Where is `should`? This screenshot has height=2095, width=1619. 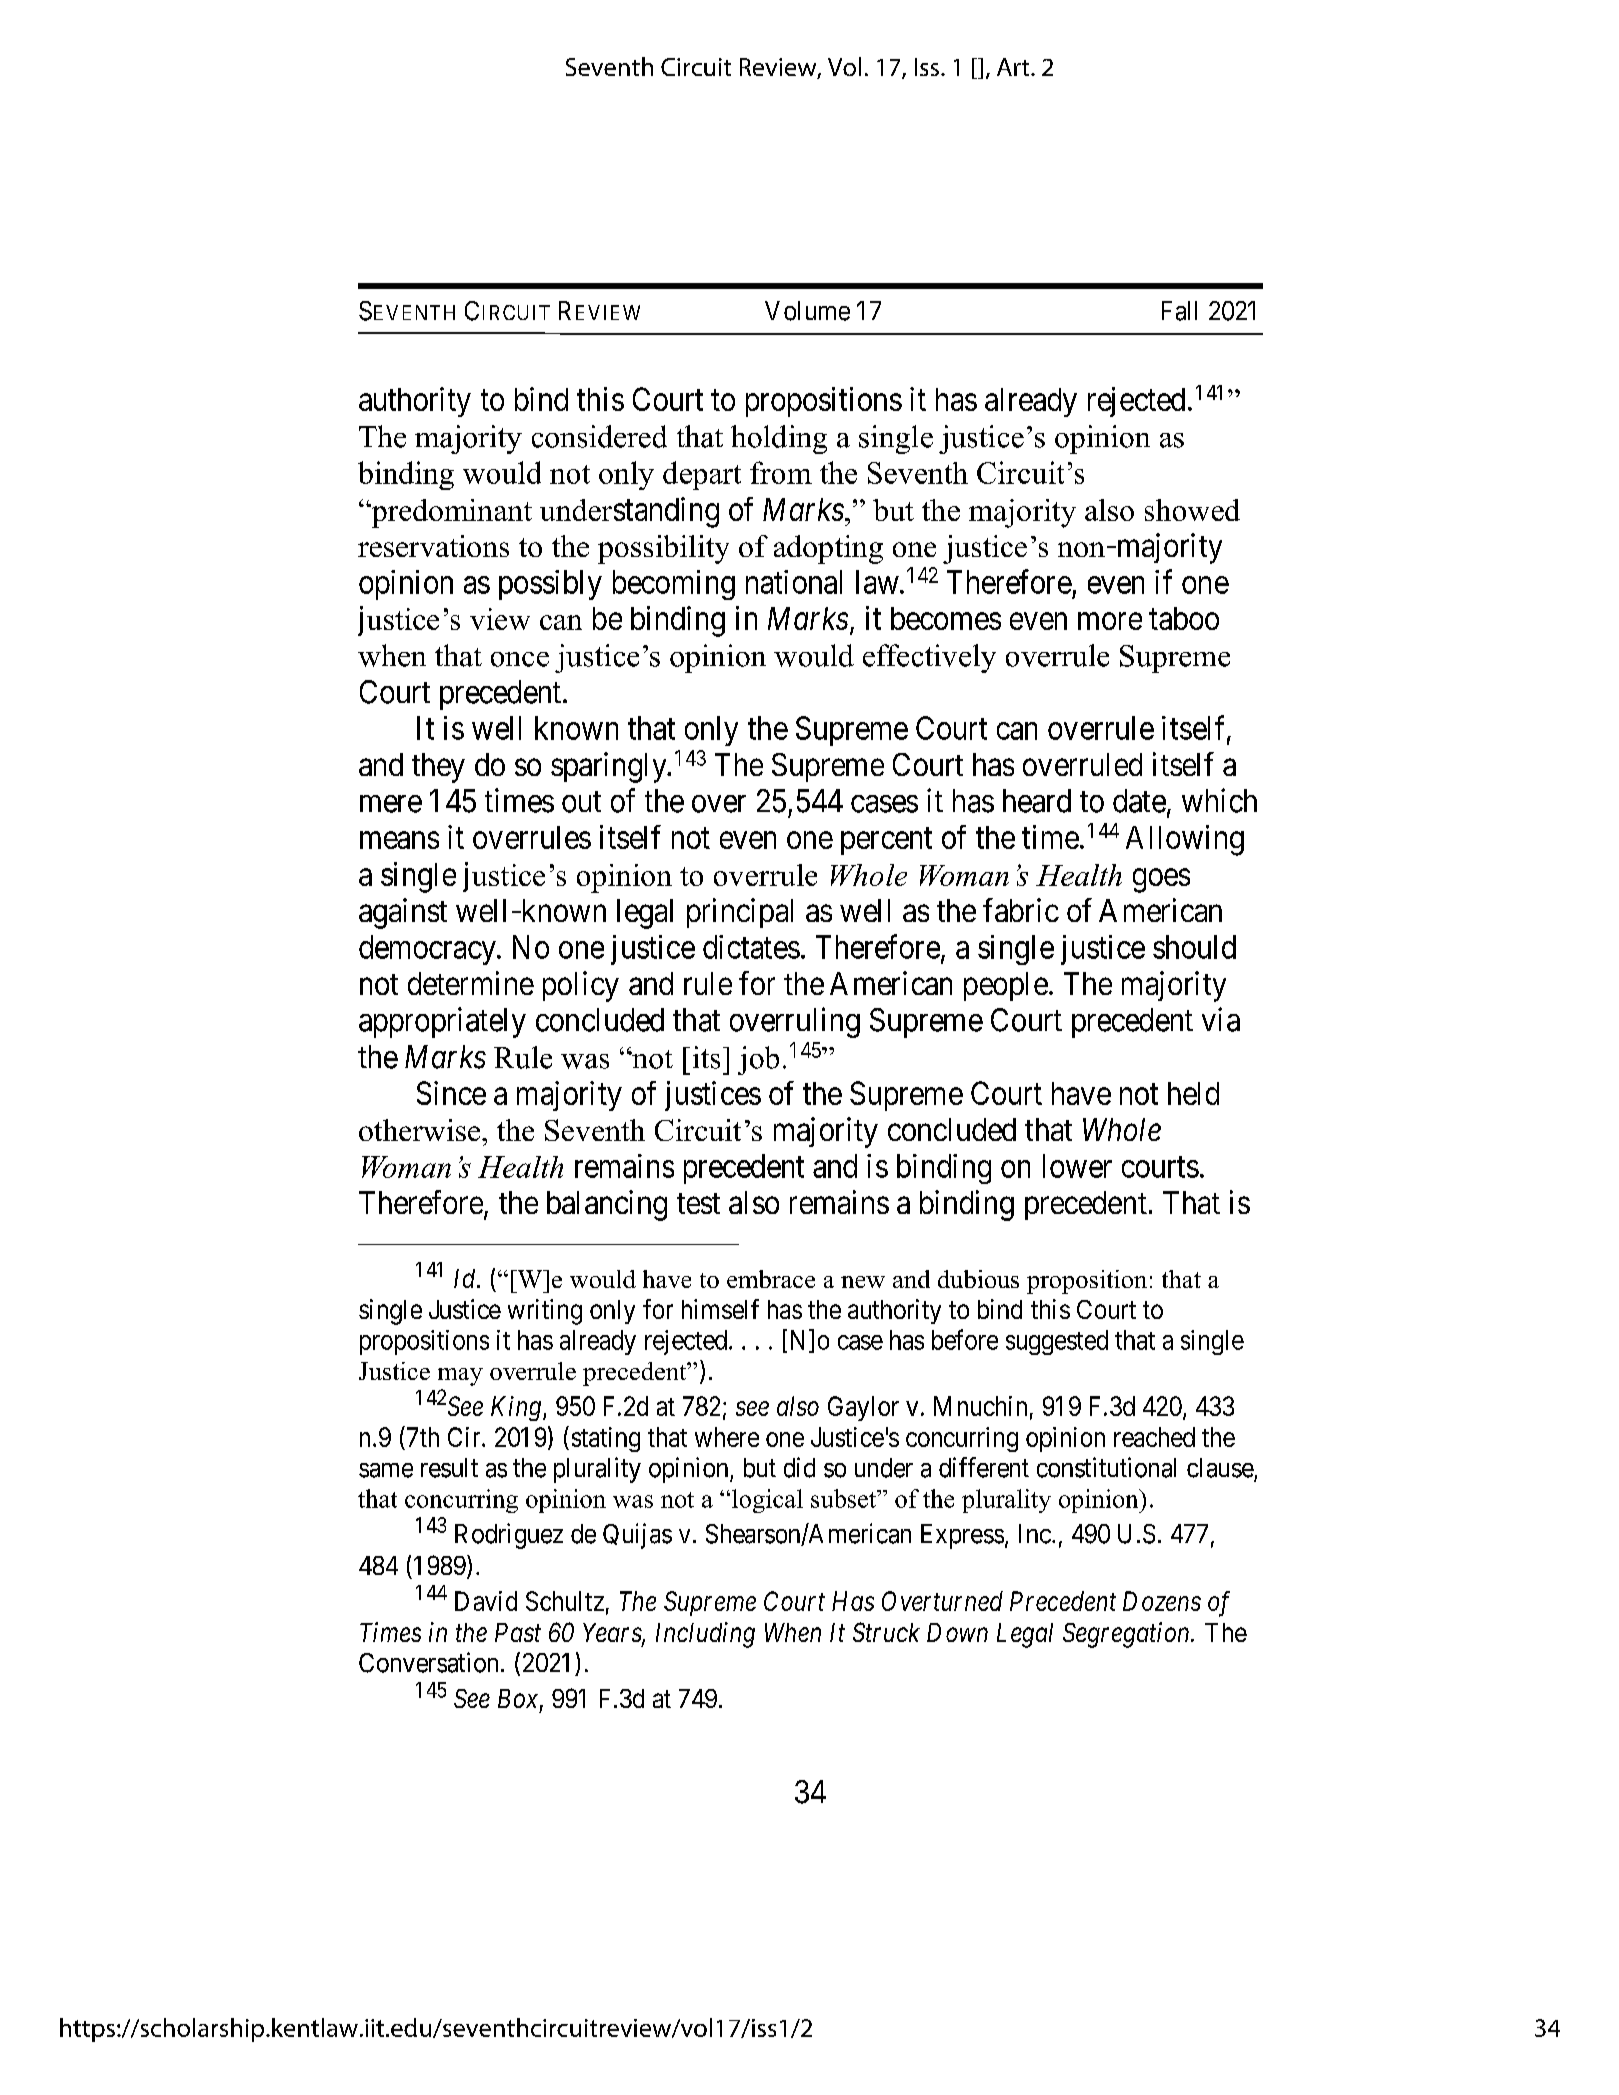
should is located at coordinates (1194, 947).
